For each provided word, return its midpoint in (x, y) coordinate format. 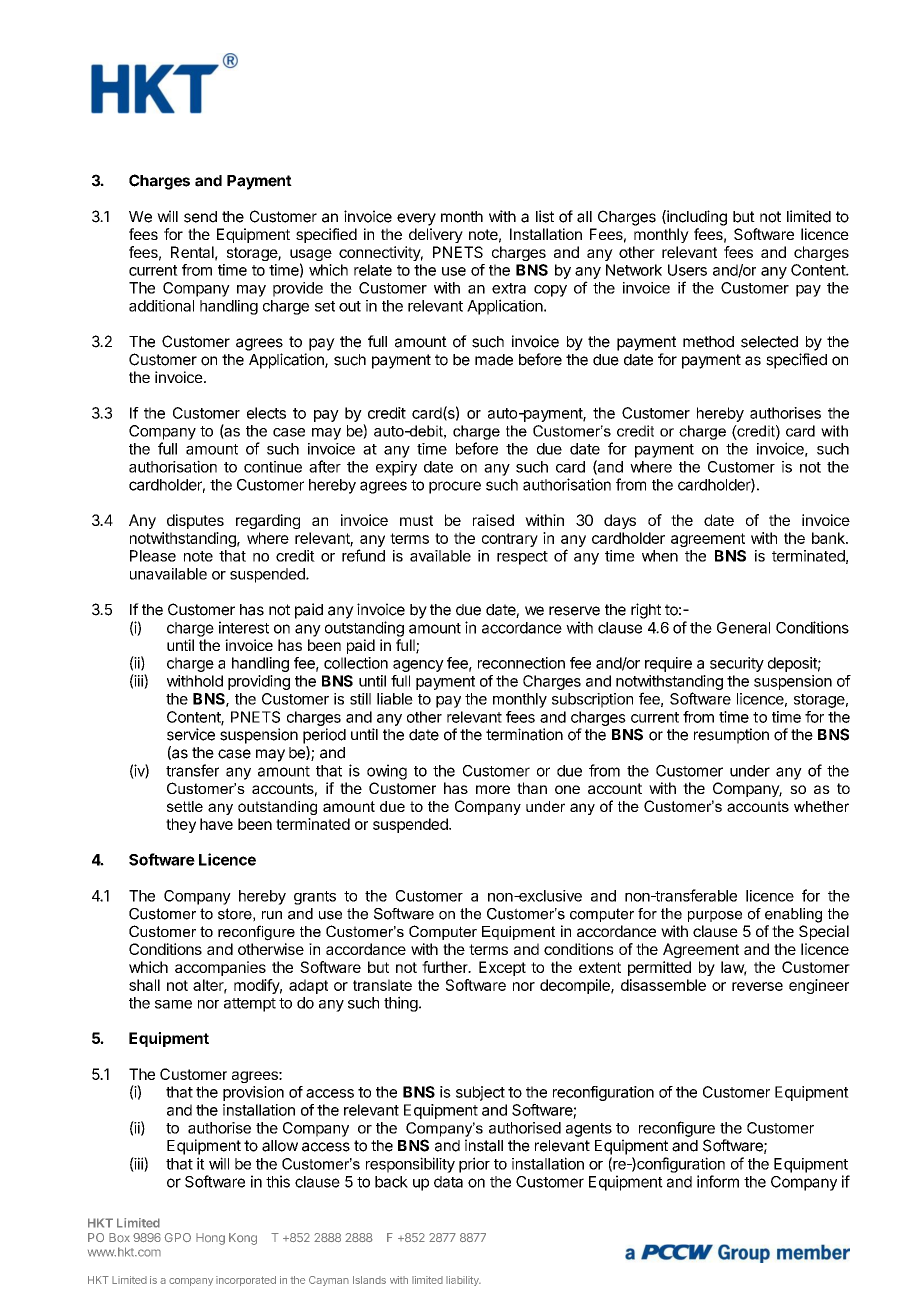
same (173, 1004)
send (200, 217)
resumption (731, 736)
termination (524, 734)
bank (829, 538)
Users (687, 270)
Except (502, 968)
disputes (195, 521)
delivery (436, 235)
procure (455, 487)
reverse (757, 986)
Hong (210, 1239)
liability (463, 1281)
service (191, 734)
